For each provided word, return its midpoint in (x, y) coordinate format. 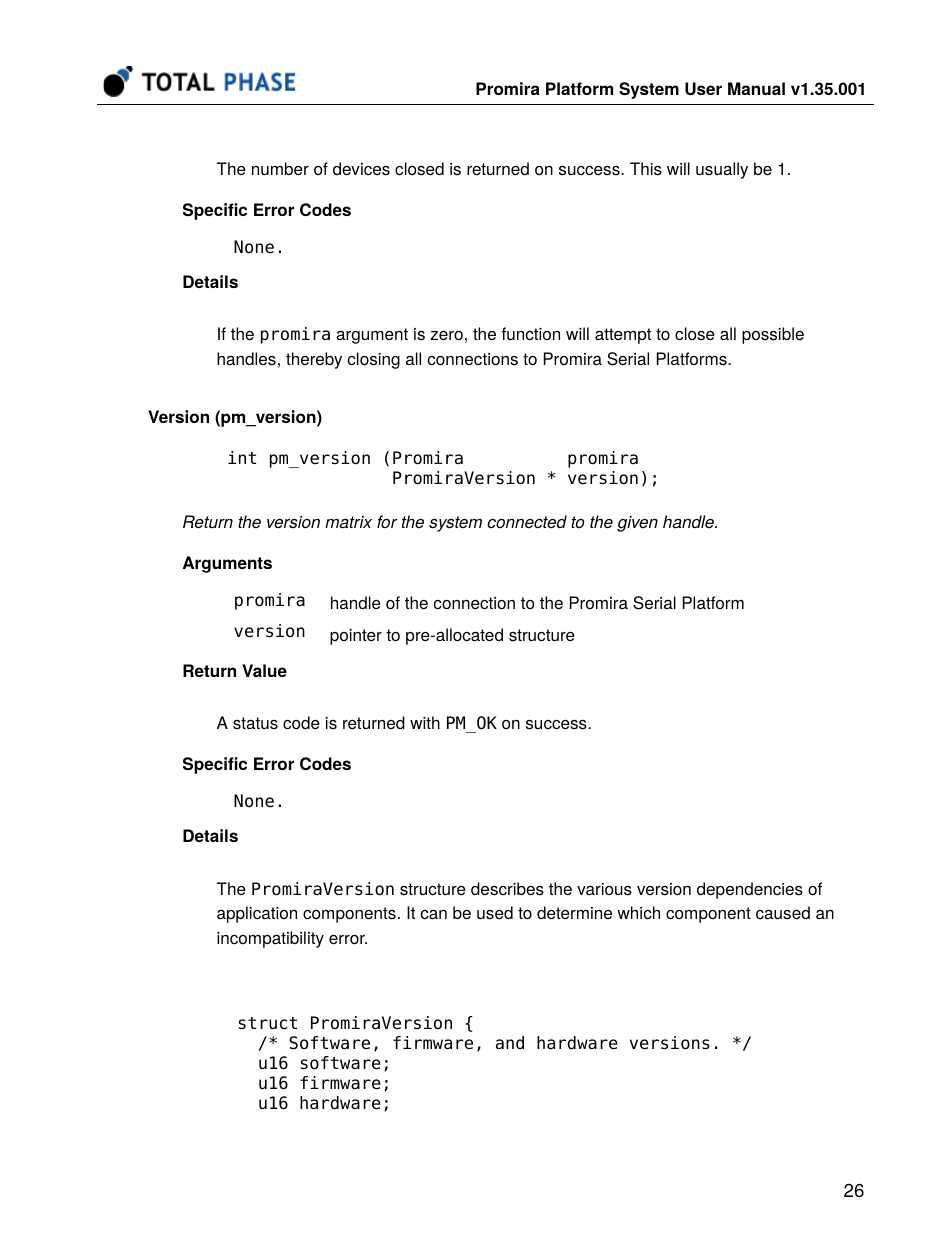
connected (527, 522)
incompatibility (270, 939)
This (646, 169)
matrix (348, 522)
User (703, 88)
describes (507, 889)
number (280, 169)
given (637, 524)
